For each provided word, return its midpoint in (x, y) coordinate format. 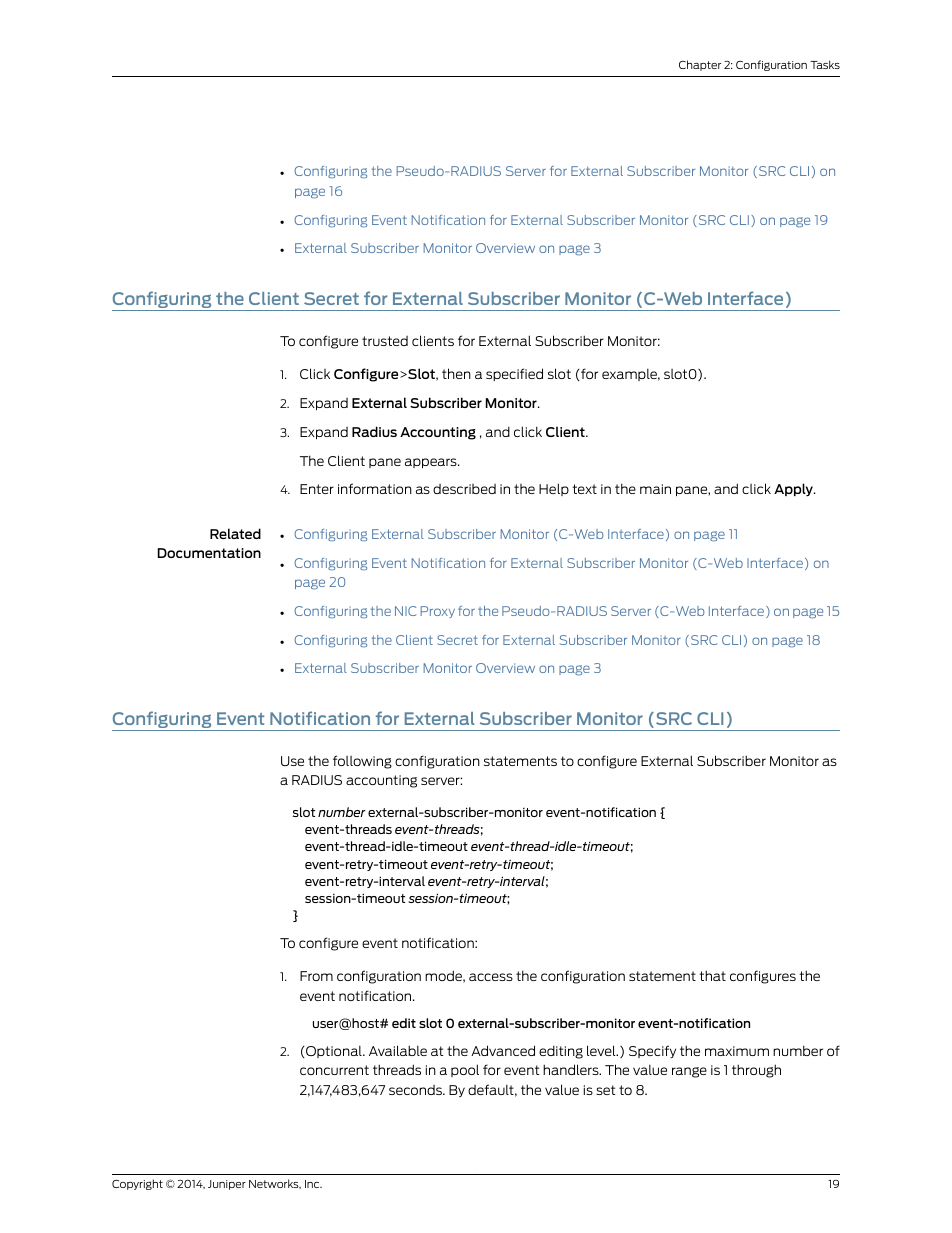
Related (235, 533)
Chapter (700, 65)
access (491, 977)
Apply (794, 490)
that (712, 975)
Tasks (825, 64)
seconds (416, 1090)
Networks (275, 1184)
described (464, 489)
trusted (385, 341)
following (362, 762)
